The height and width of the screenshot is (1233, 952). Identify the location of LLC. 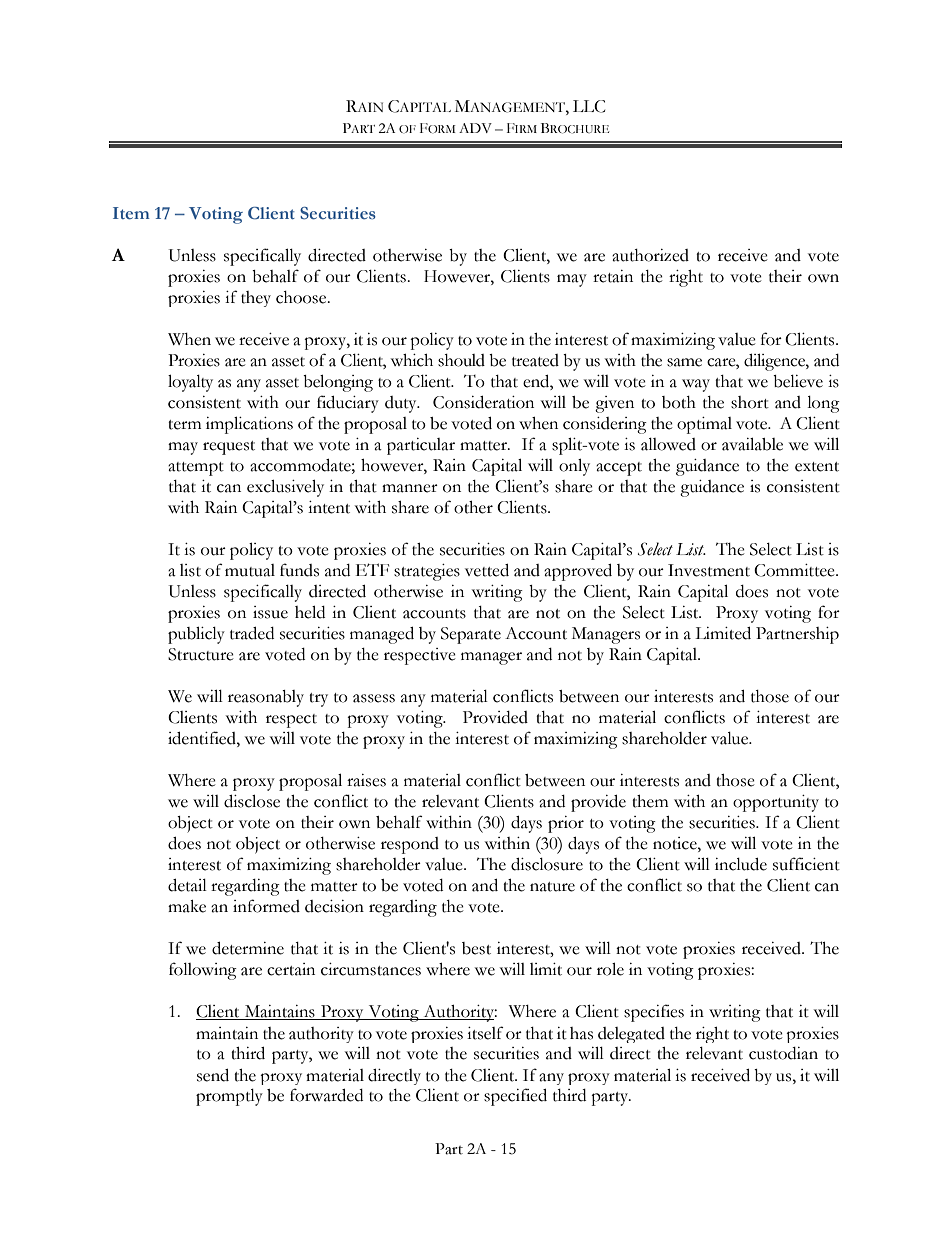
(589, 106).
